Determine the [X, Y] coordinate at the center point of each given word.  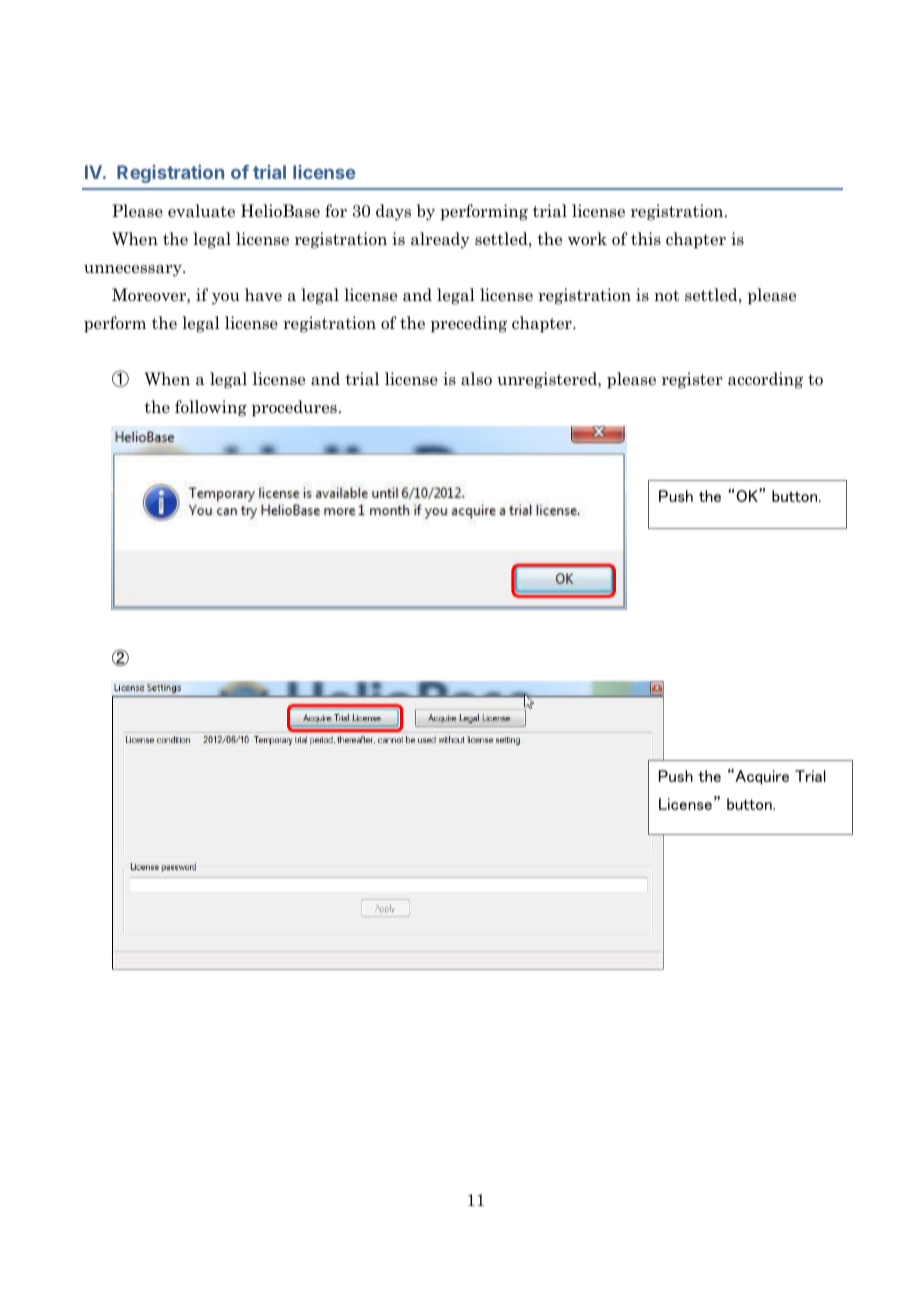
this [646, 239]
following [211, 408]
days [393, 212]
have [263, 295]
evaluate [201, 211]
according [765, 380]
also [476, 379]
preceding [469, 324]
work [587, 239]
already [440, 240]
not [667, 296]
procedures [294, 408]
